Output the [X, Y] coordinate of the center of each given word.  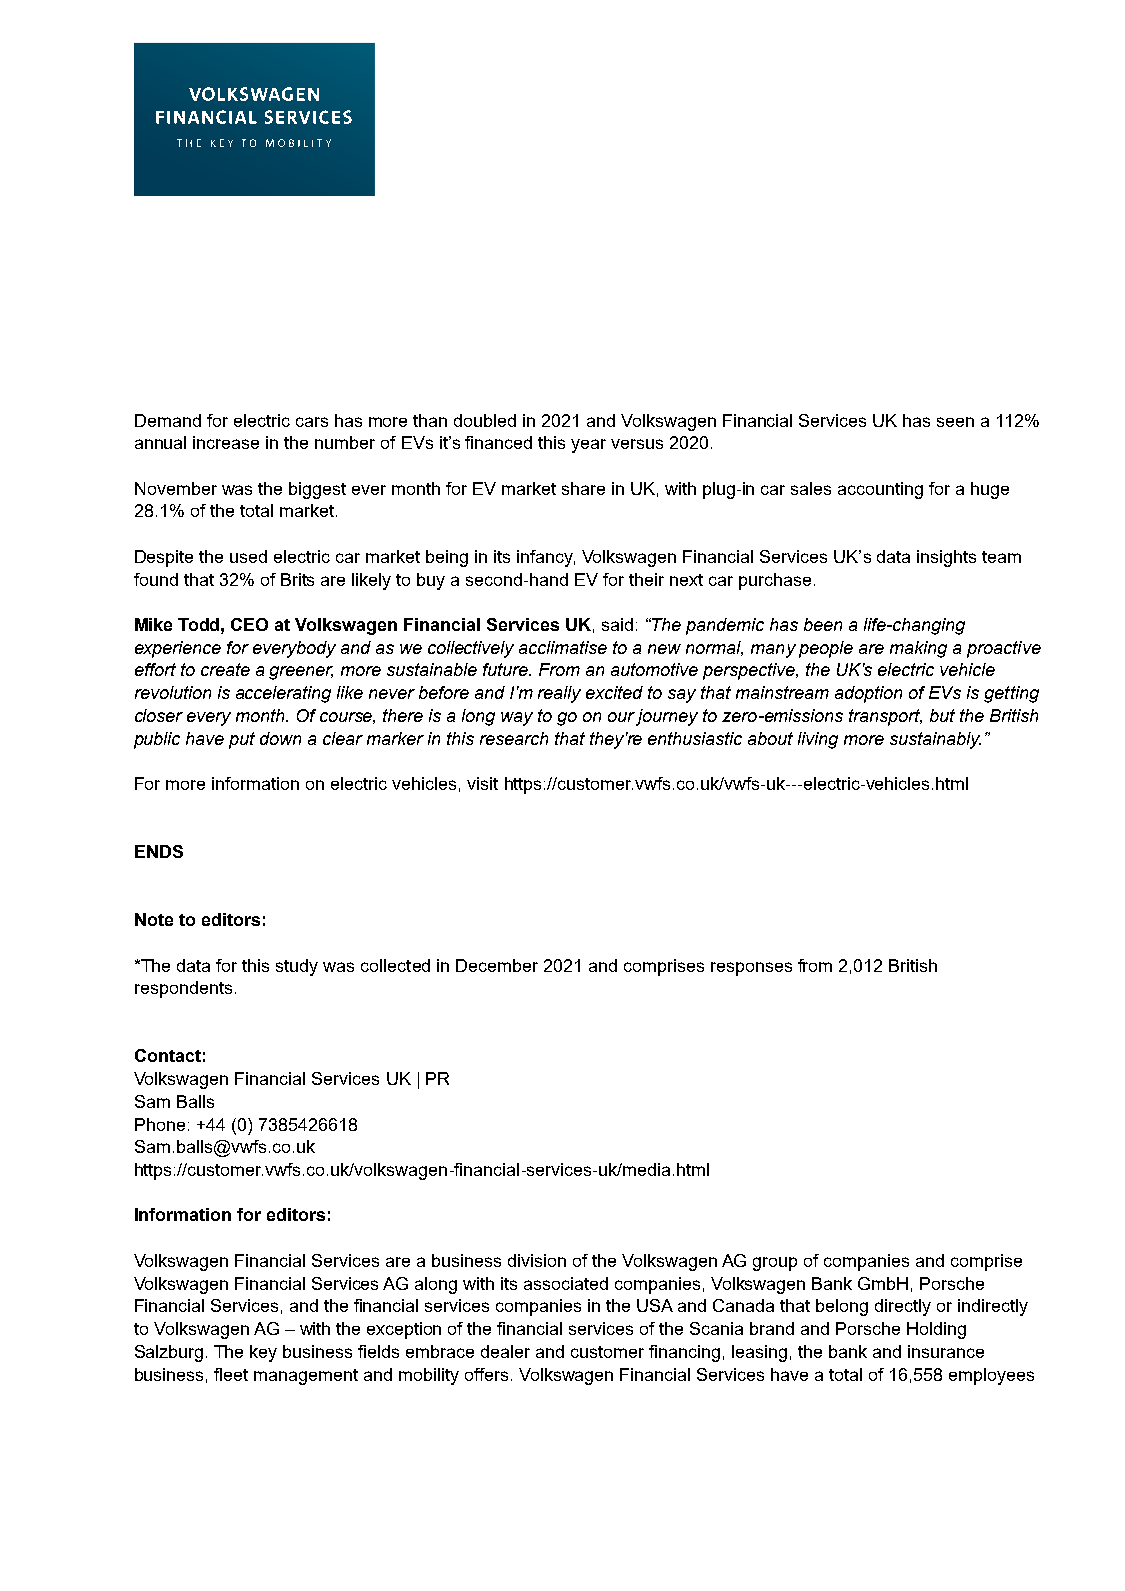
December [497, 965]
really [559, 694]
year [588, 446]
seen [955, 422]
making [918, 649]
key [263, 1353]
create [225, 669]
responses [751, 969]
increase [226, 442]
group [775, 1264]
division [537, 1260]
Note [154, 919]
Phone [160, 1124]
